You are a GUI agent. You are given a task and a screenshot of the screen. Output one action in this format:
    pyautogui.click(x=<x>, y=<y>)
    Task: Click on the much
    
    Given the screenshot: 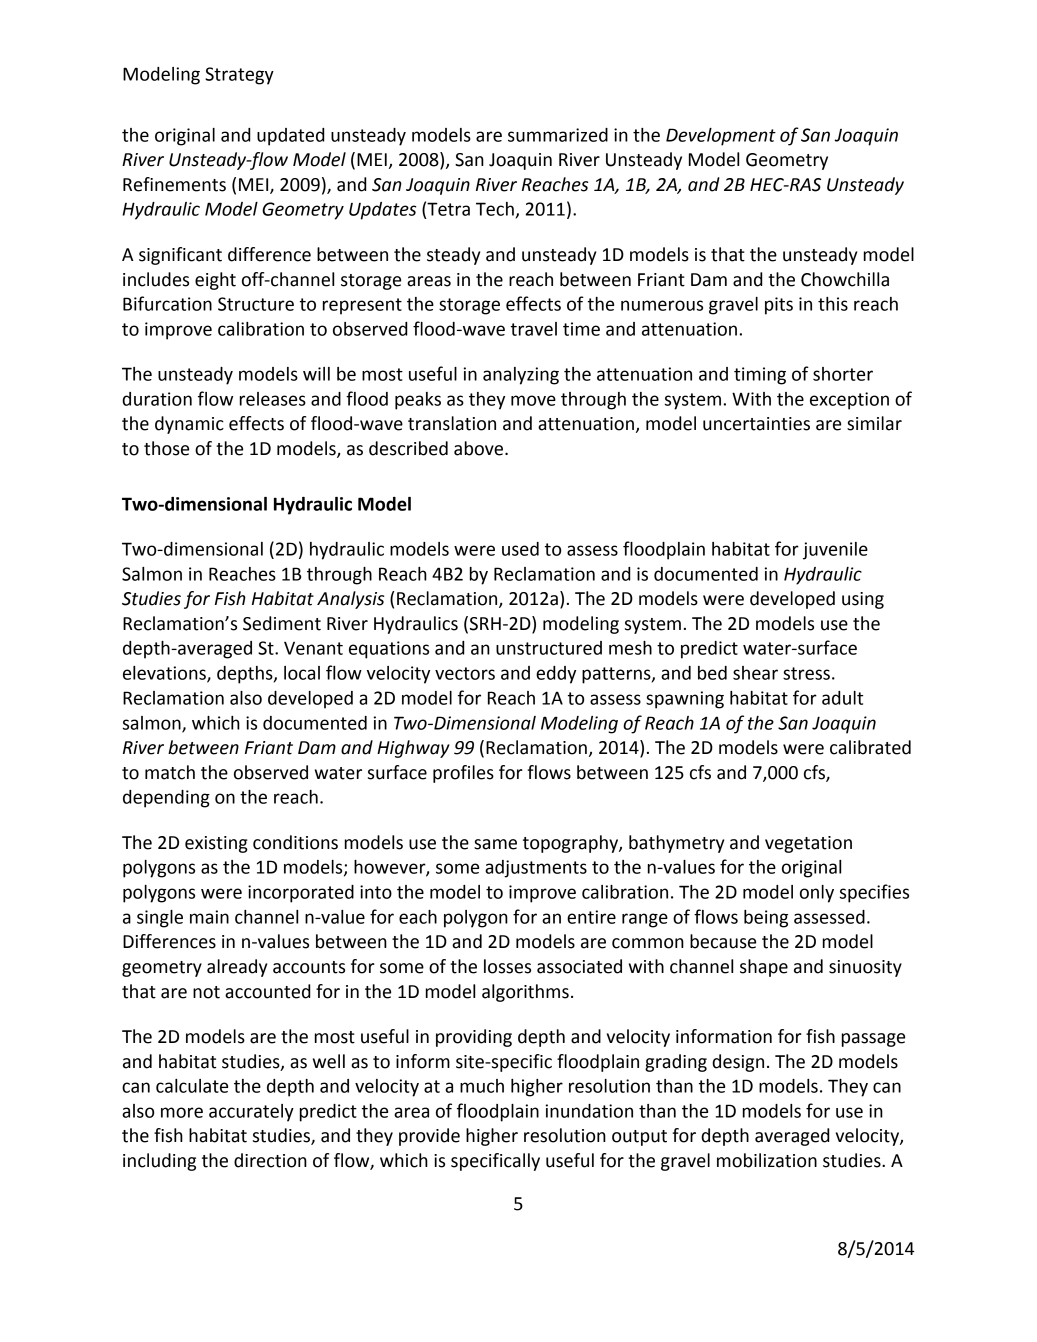 What is the action you would take?
    pyautogui.click(x=482, y=1086)
